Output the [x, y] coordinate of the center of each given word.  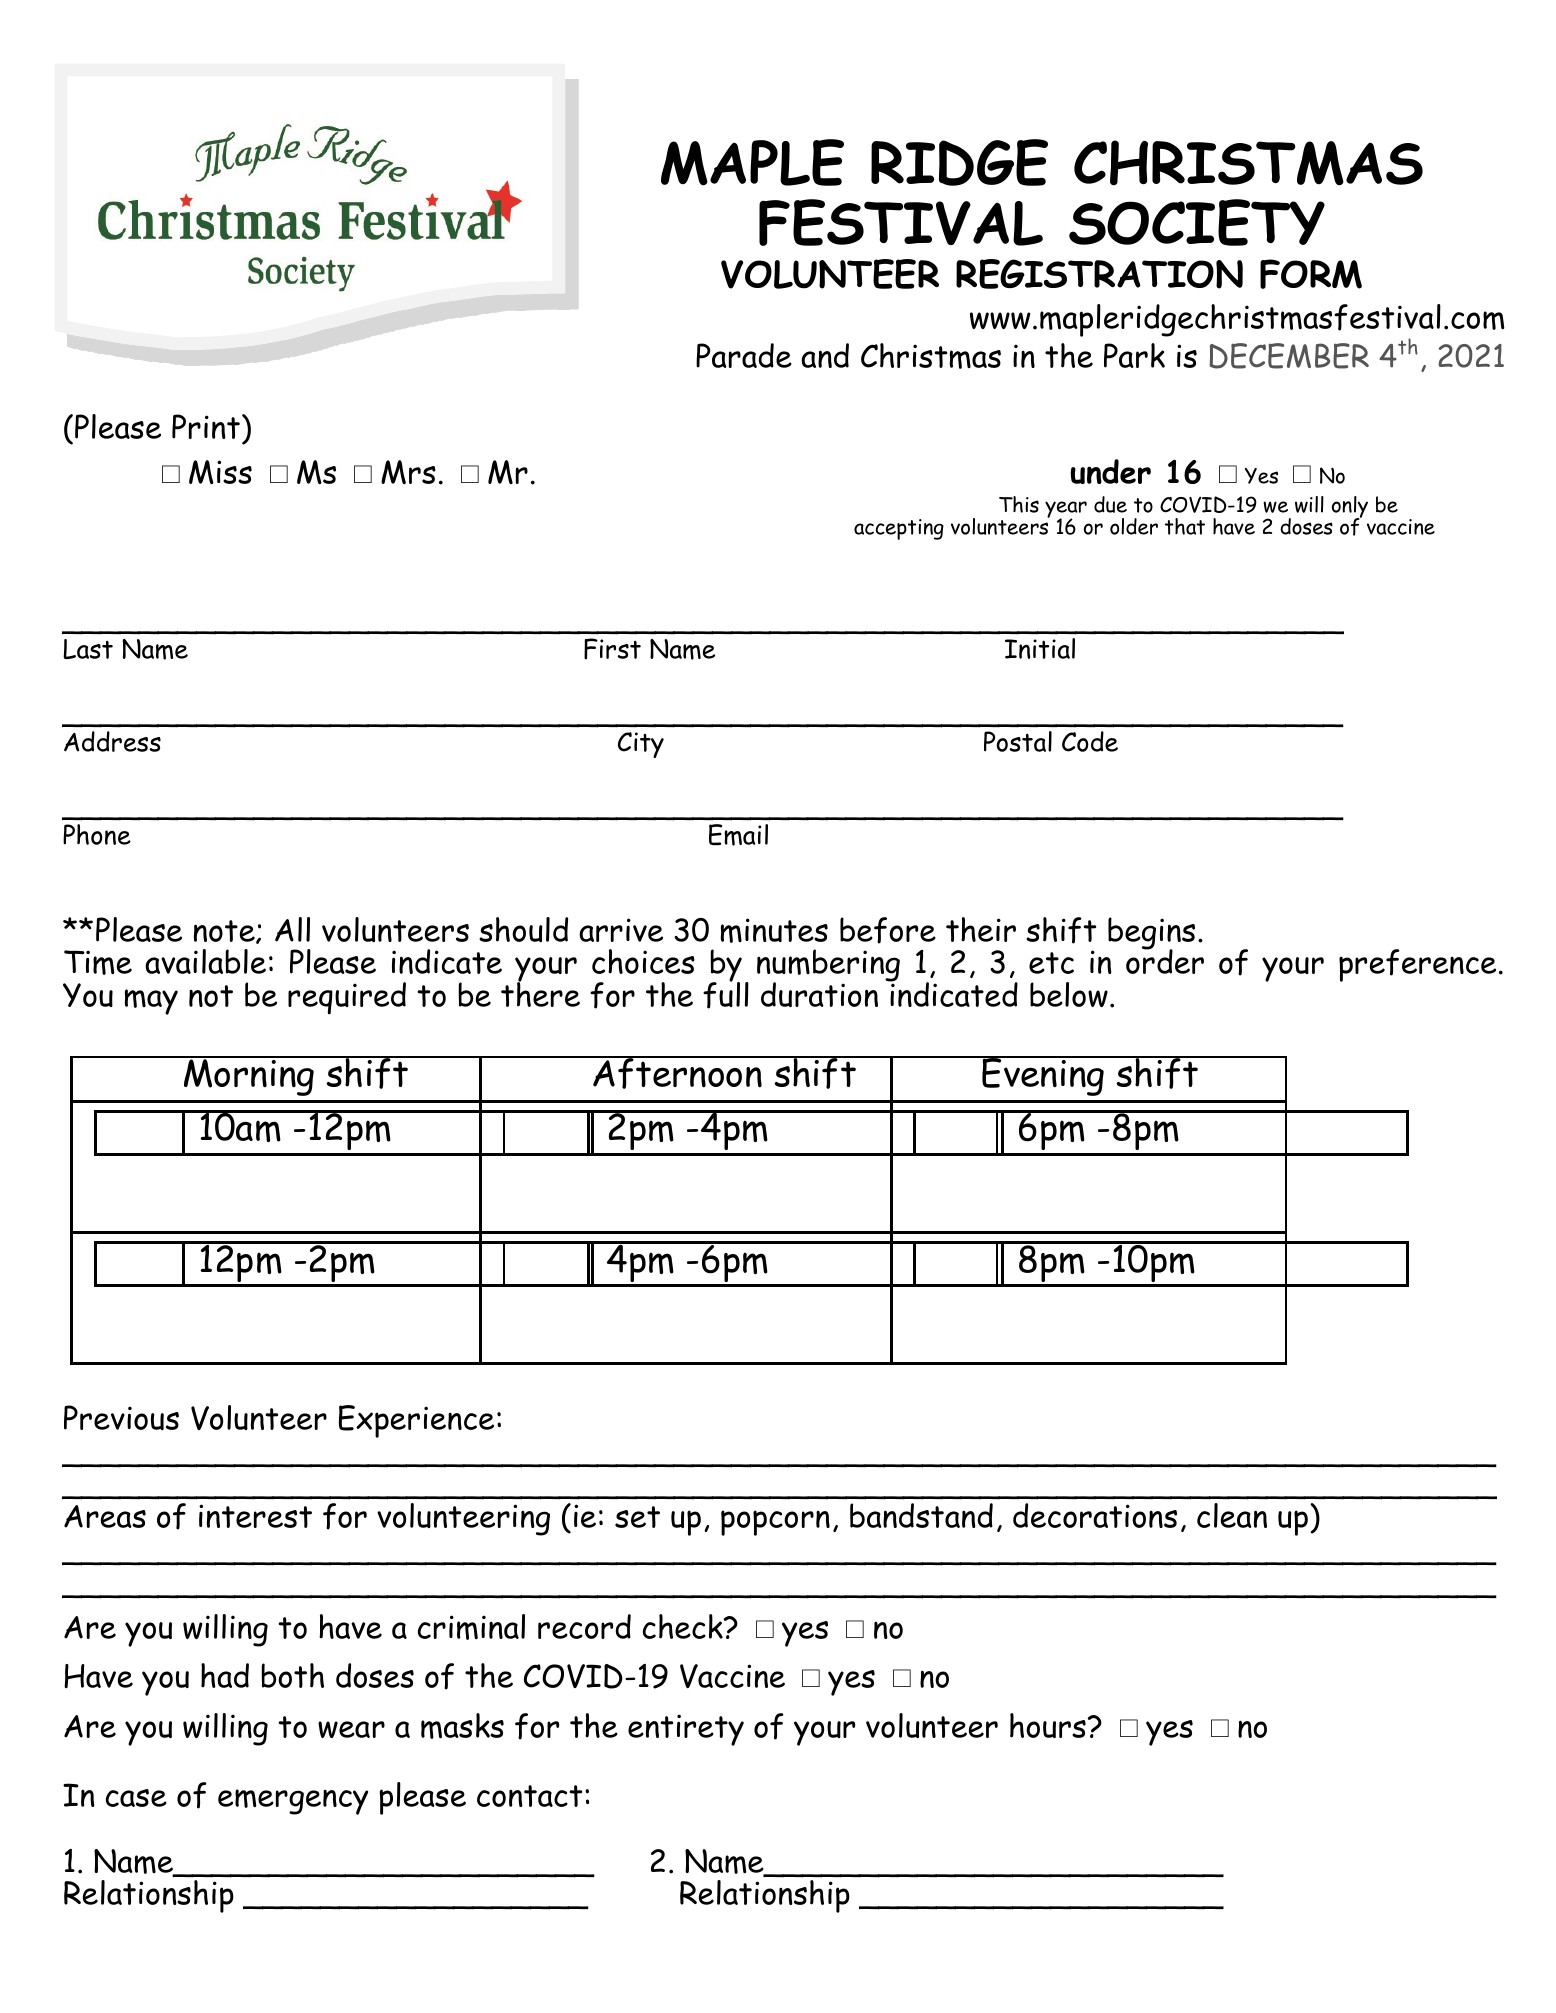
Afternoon [678, 1072]
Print [206, 426]
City [641, 745]
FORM [1311, 274]
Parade [744, 355]
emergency [293, 1802]
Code [1090, 741]
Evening [1044, 1076]
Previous [121, 1417]
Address [112, 741]
